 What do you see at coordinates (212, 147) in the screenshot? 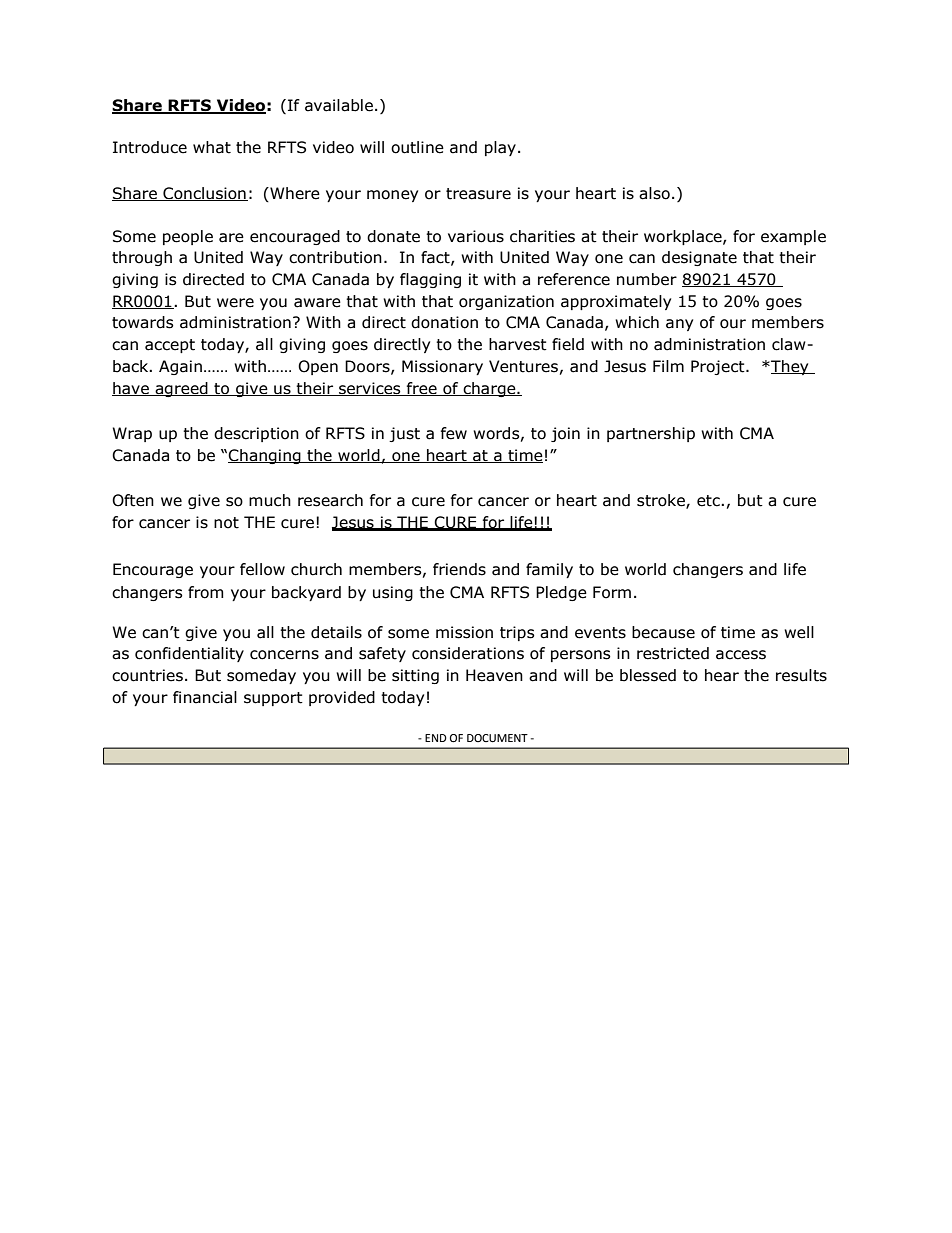
I see `what` at bounding box center [212, 147].
